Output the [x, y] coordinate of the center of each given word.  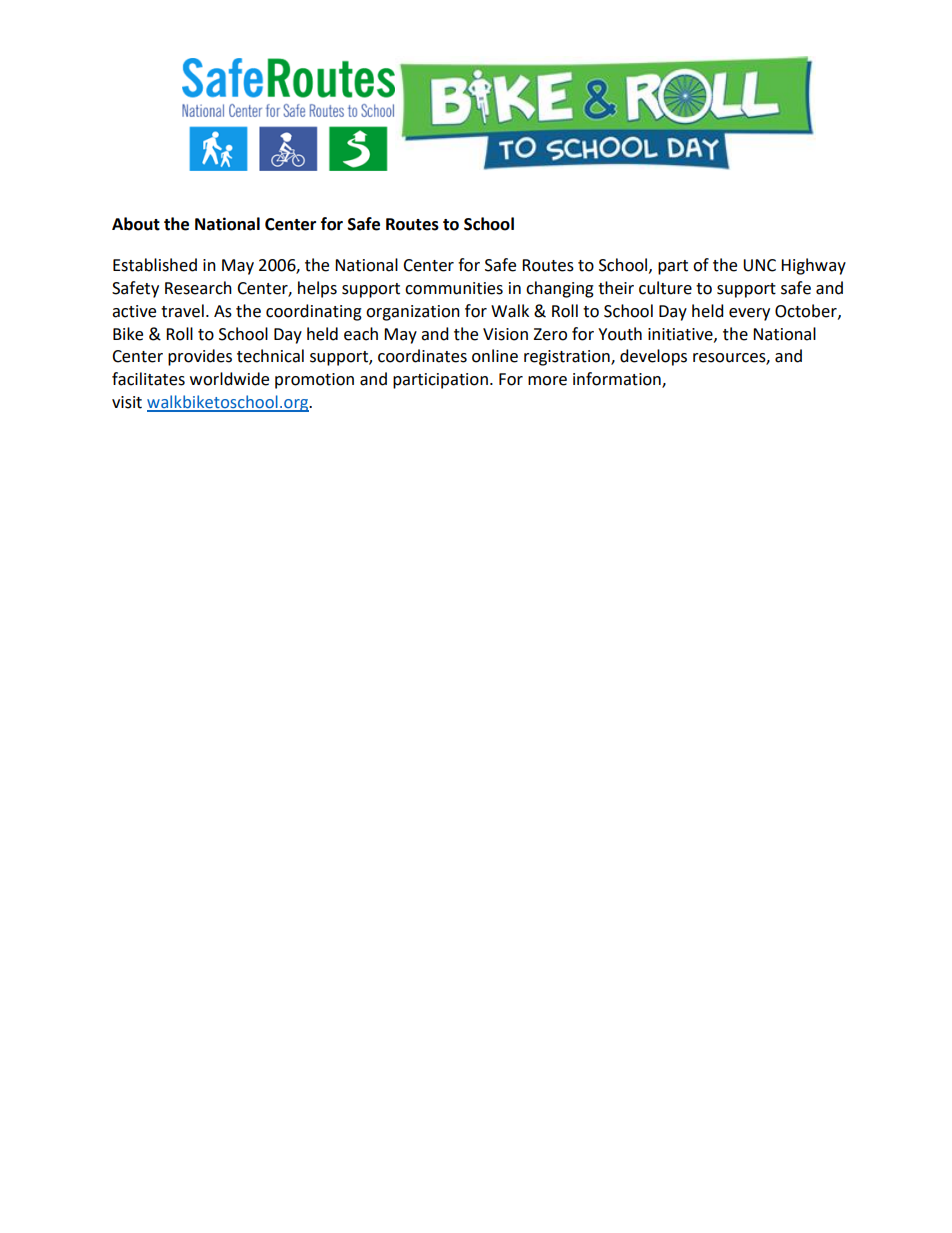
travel [182, 311]
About [136, 224]
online [495, 356]
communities [454, 288]
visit [127, 402]
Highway [813, 266]
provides [200, 357]
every [749, 314]
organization [413, 313]
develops [653, 357]
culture [665, 288]
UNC [759, 265]
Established [155, 265]
